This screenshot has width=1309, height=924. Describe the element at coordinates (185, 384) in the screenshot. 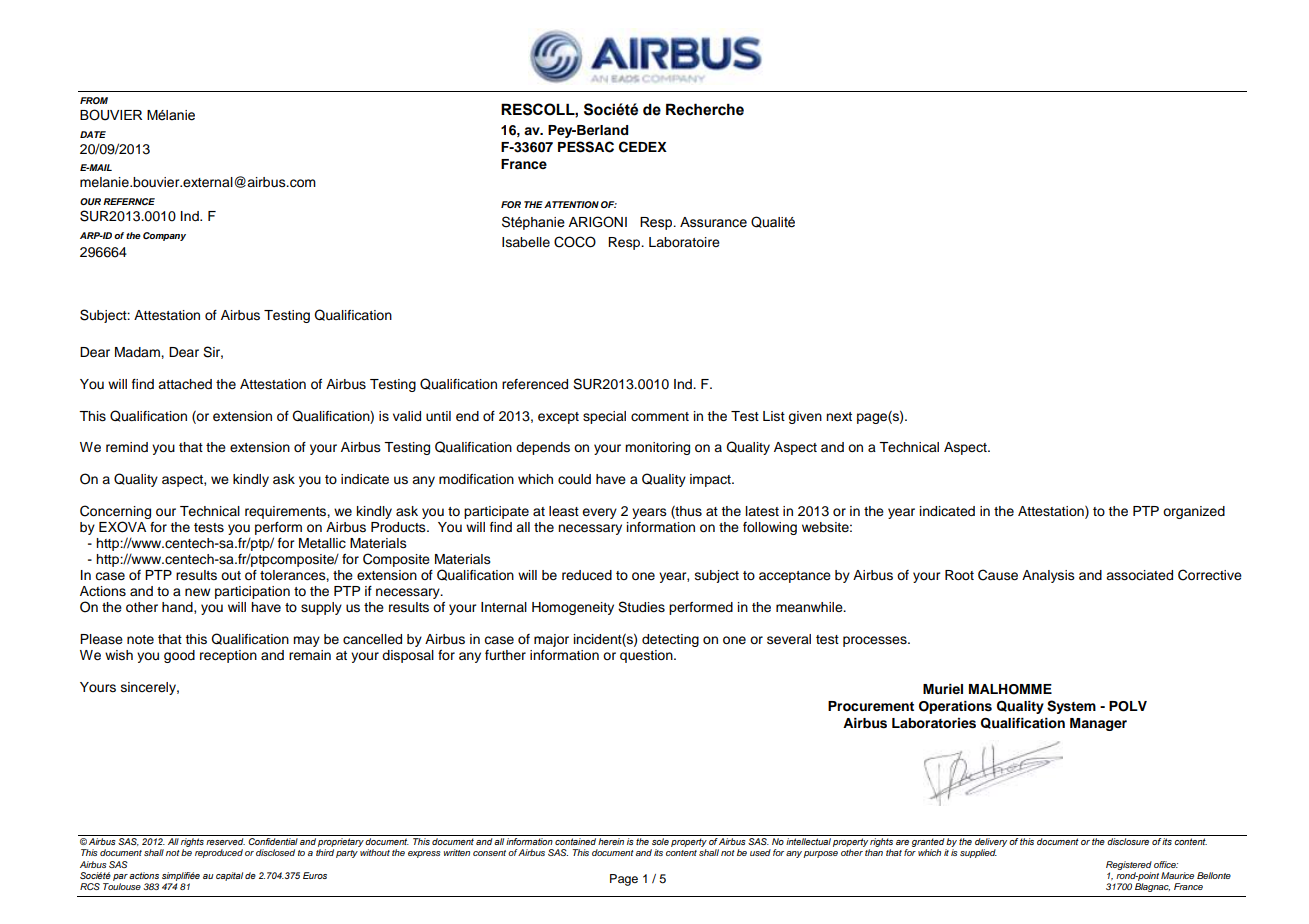

I see `attached` at that location.
